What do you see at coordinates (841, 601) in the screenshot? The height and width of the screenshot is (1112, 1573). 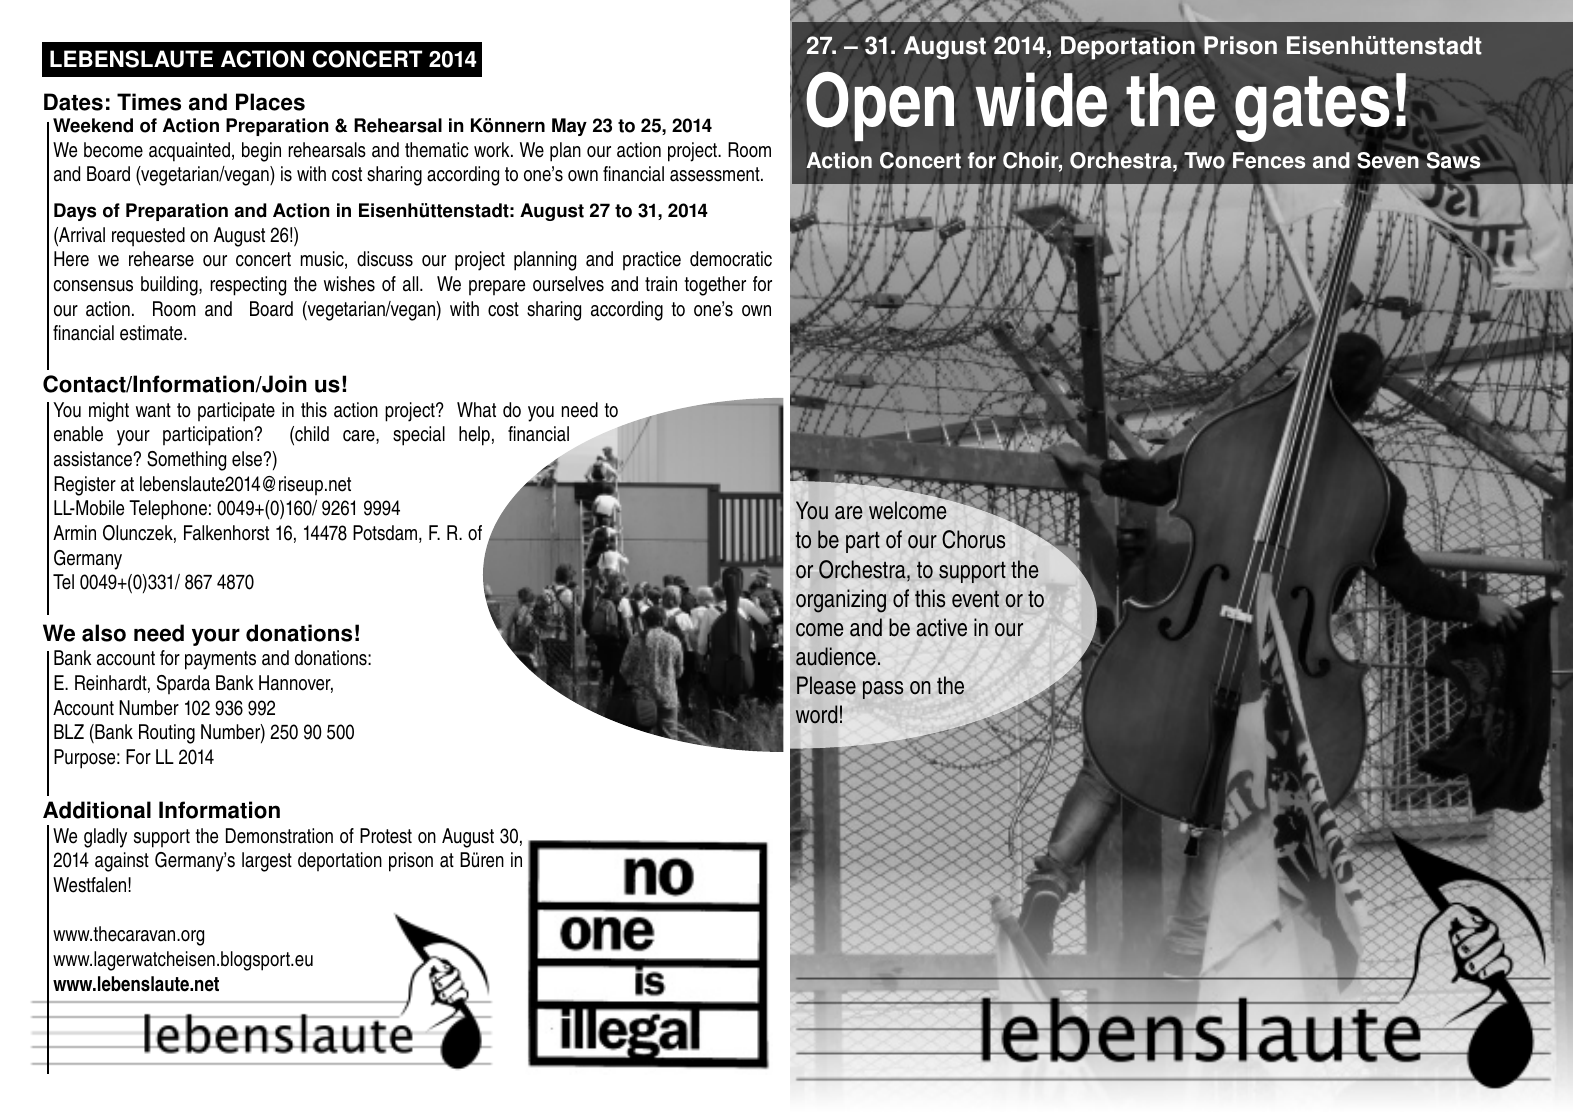 I see `organizing` at bounding box center [841, 601].
